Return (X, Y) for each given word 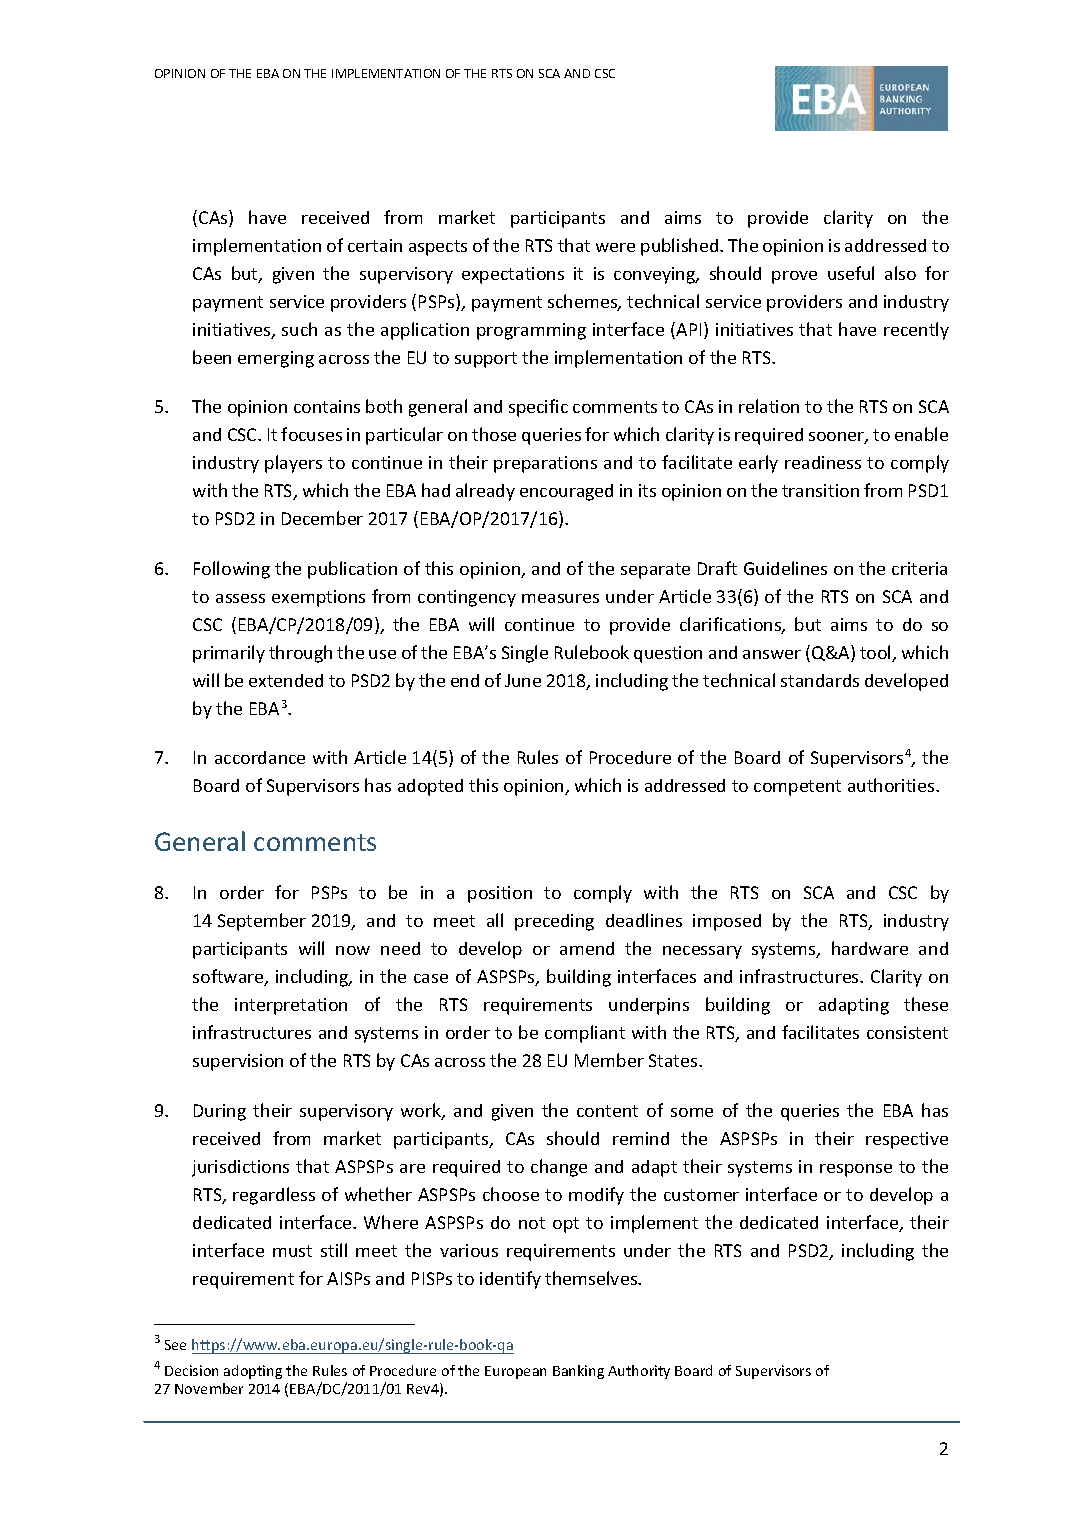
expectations (513, 275)
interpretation (291, 1006)
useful (851, 273)
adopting (253, 1372)
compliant (585, 1034)
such (299, 329)
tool (876, 653)
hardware (870, 948)
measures (560, 598)
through (300, 654)
